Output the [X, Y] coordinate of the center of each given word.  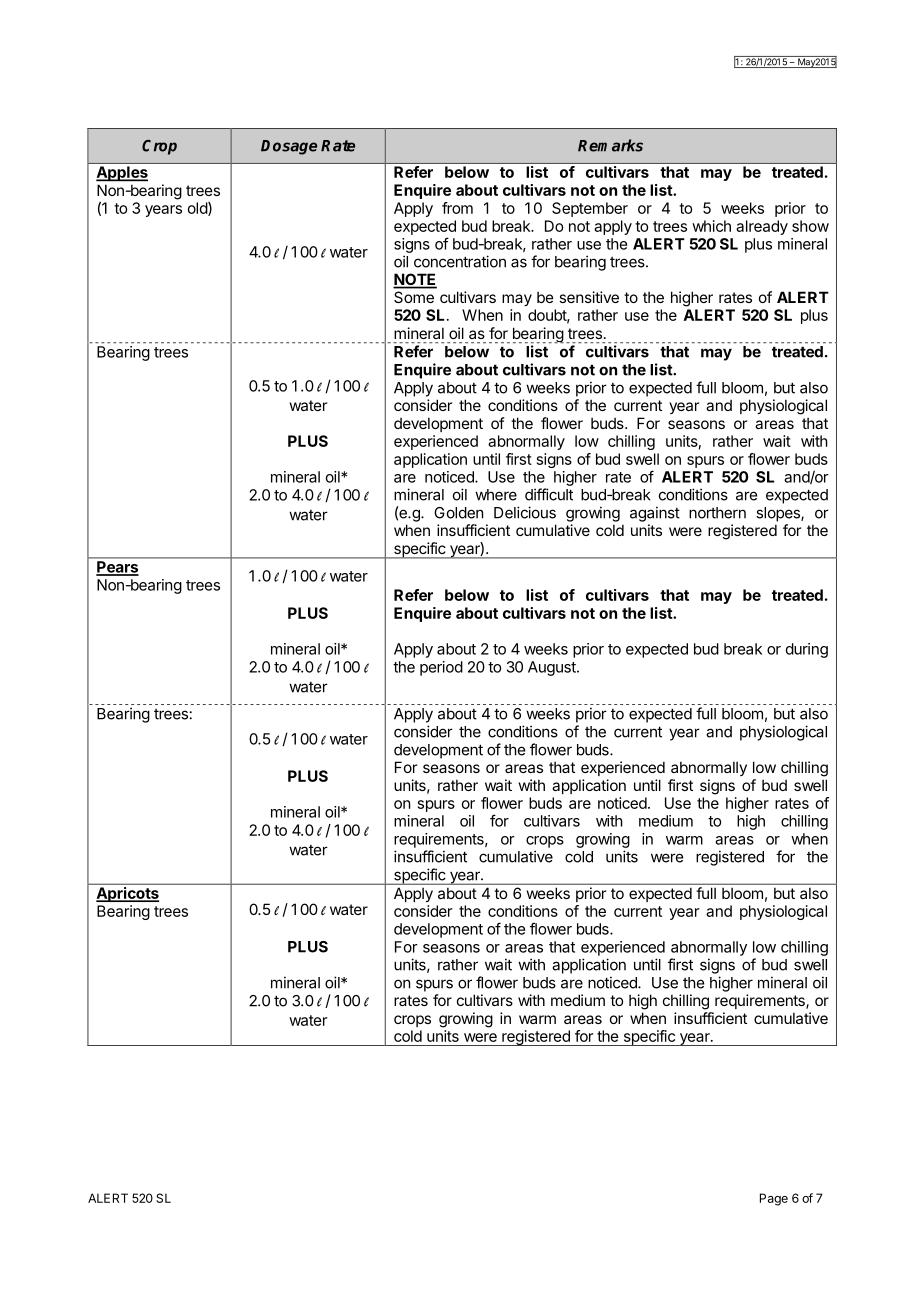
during [807, 650]
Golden [458, 513]
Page [774, 1199]
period [441, 668]
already [762, 227]
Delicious [525, 512]
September [590, 209]
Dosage [289, 147]
